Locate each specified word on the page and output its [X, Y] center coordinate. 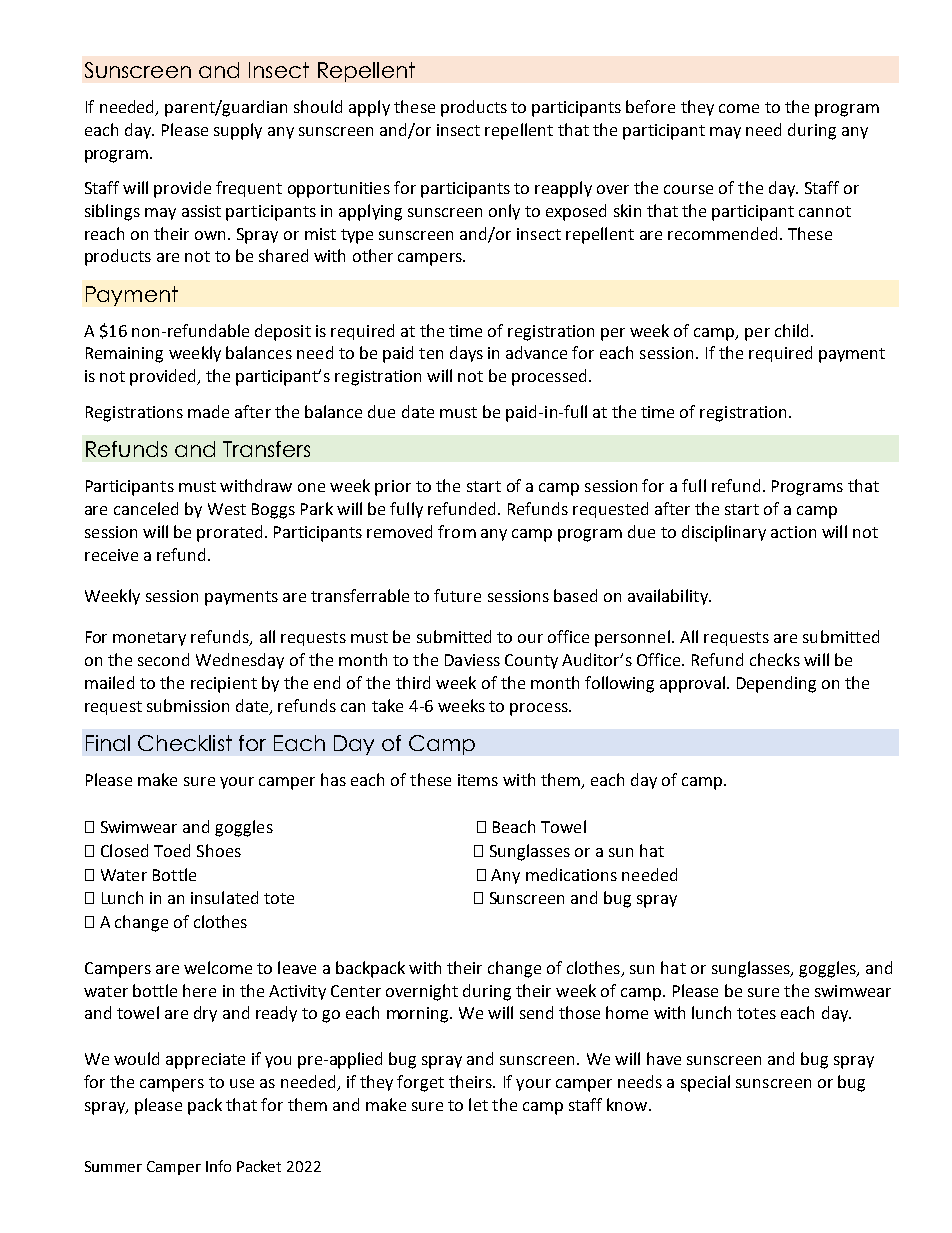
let [478, 1104]
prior [393, 488]
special [705, 1083]
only [504, 212]
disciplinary [724, 533]
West [227, 509]
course [688, 189]
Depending [776, 684]
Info [218, 1166]
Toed [172, 850]
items [478, 780]
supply [238, 131]
